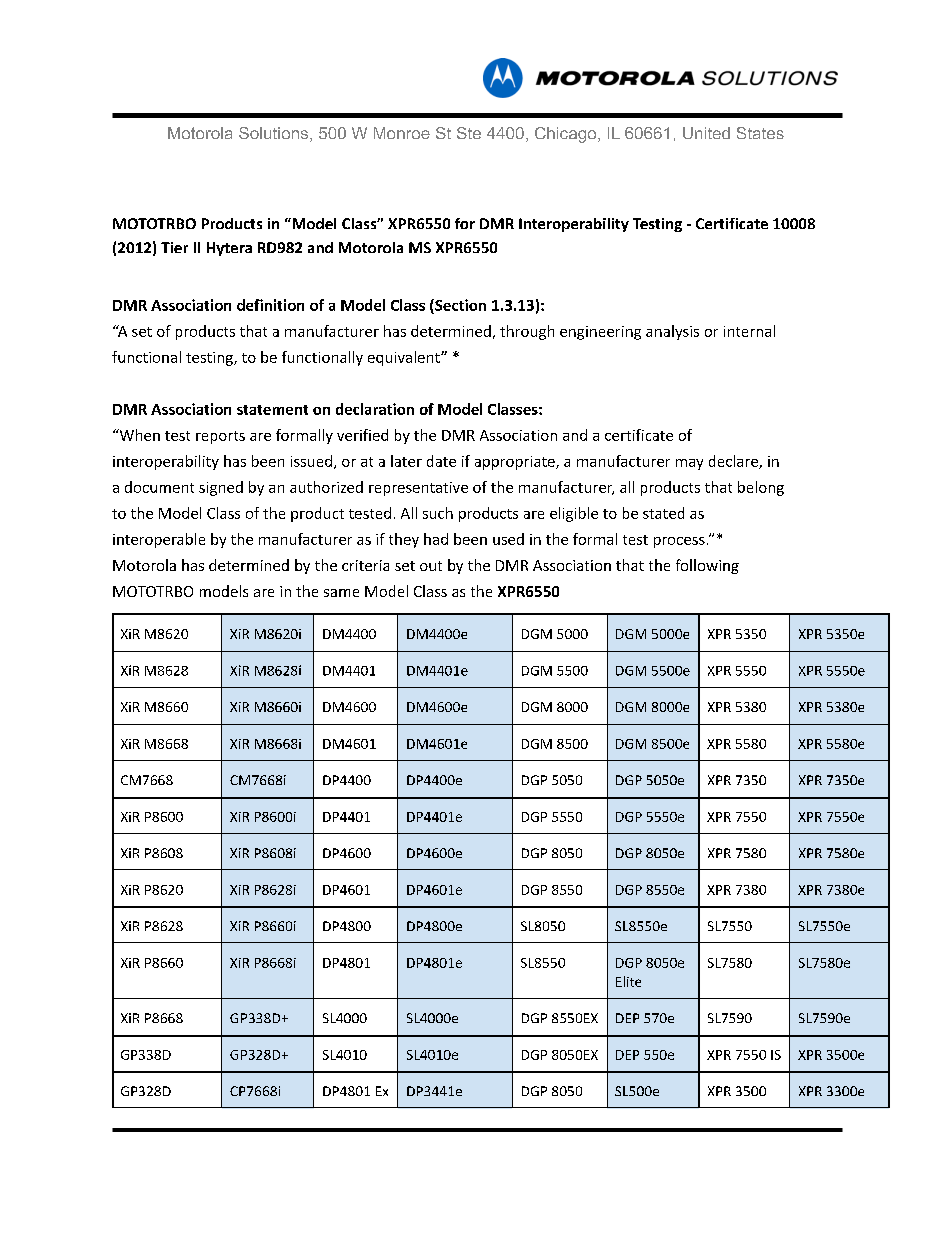 The image size is (952, 1233). I want to click on out, so click(431, 566).
